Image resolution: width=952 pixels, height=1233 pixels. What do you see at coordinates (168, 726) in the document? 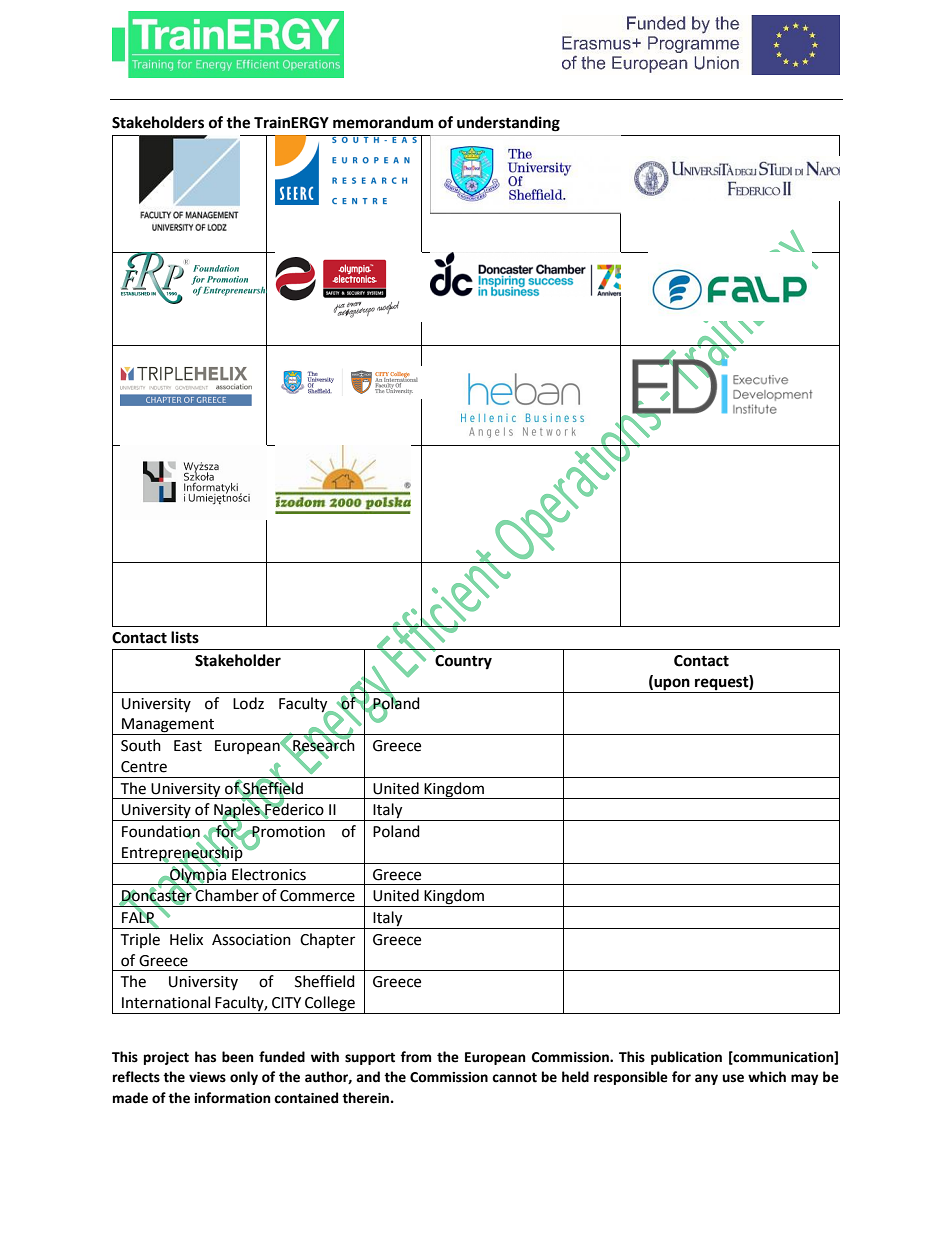
I see `Management` at bounding box center [168, 726].
